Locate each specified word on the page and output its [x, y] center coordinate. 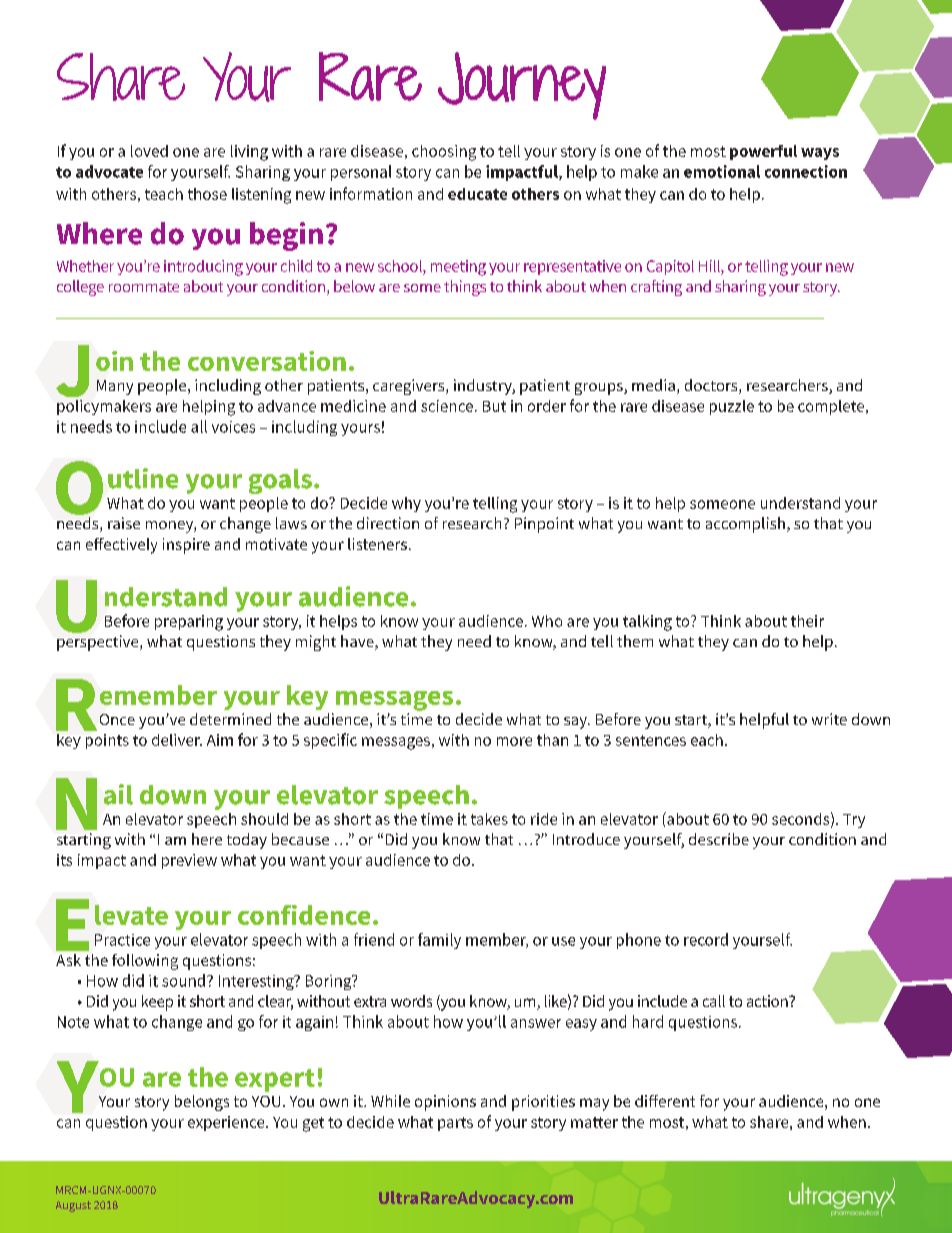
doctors [712, 386]
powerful [763, 152]
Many [115, 387]
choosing [444, 153]
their [807, 621]
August [73, 1206]
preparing [189, 623]
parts [455, 1124]
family [439, 941]
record [706, 939]
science [447, 406]
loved [149, 151]
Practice [122, 940]
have [358, 642]
